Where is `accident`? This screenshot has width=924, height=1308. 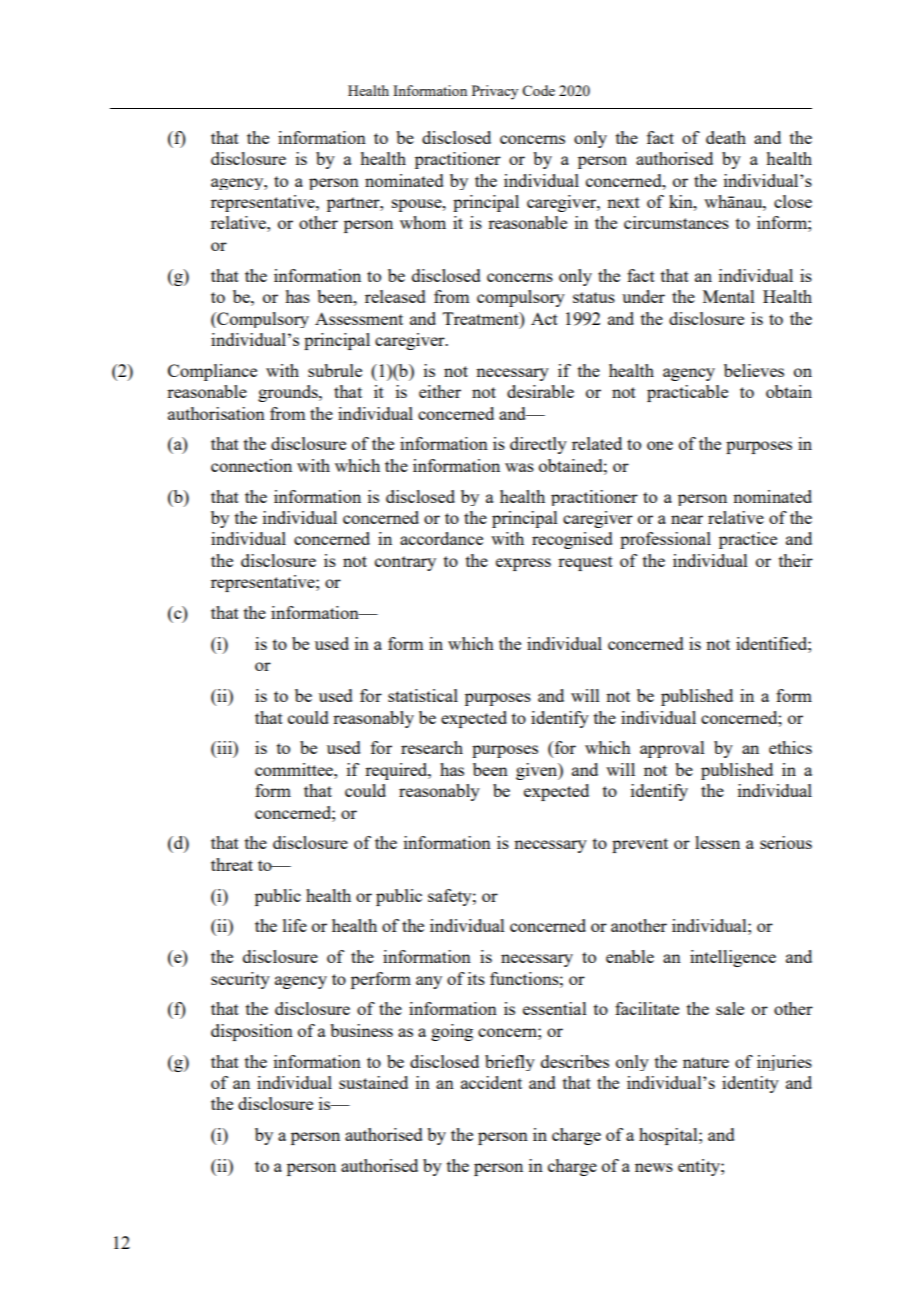 accident is located at coordinates (491, 1082).
